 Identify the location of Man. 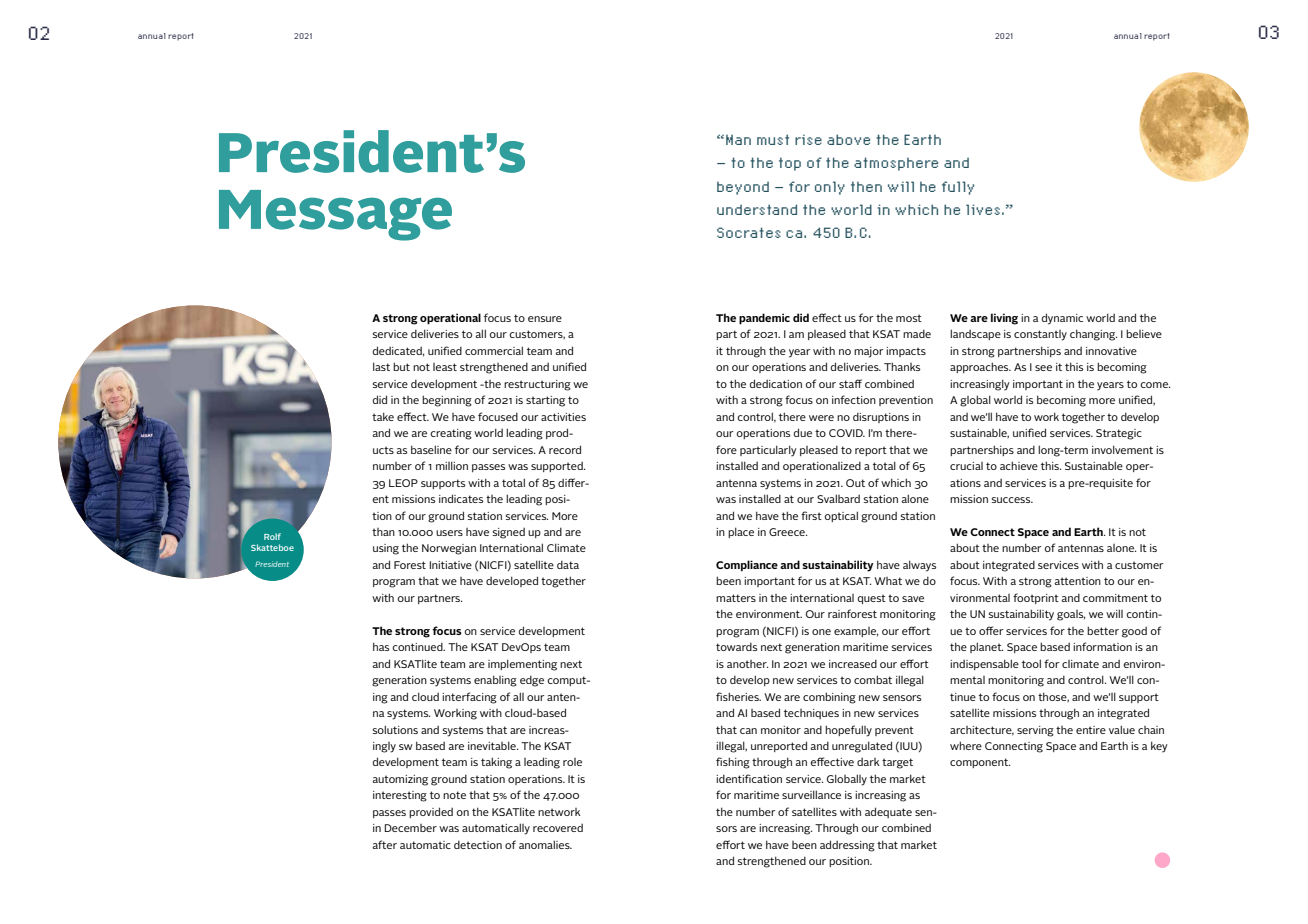
(738, 140).
